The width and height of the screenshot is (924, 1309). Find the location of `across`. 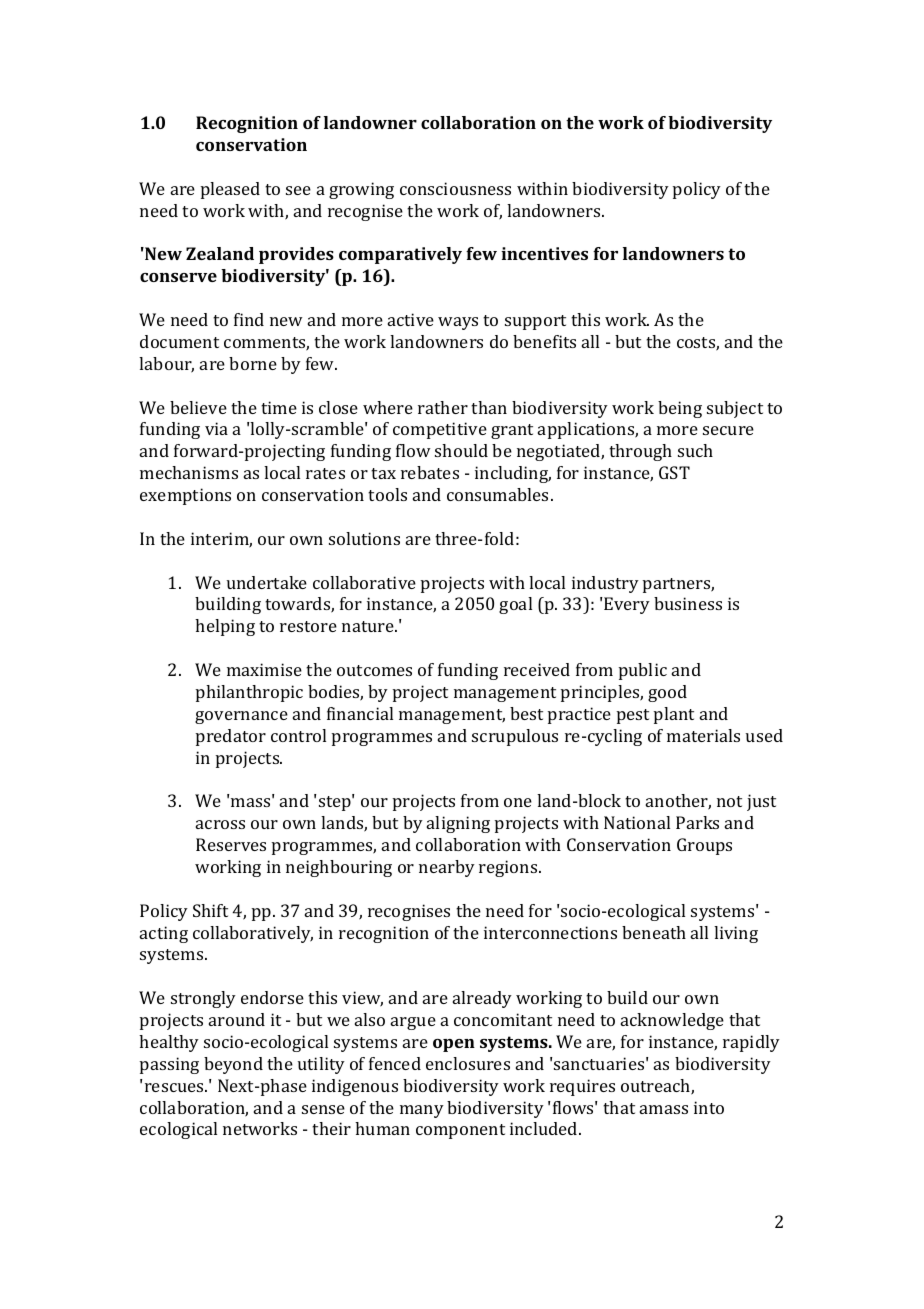

across is located at coordinates (220, 824).
